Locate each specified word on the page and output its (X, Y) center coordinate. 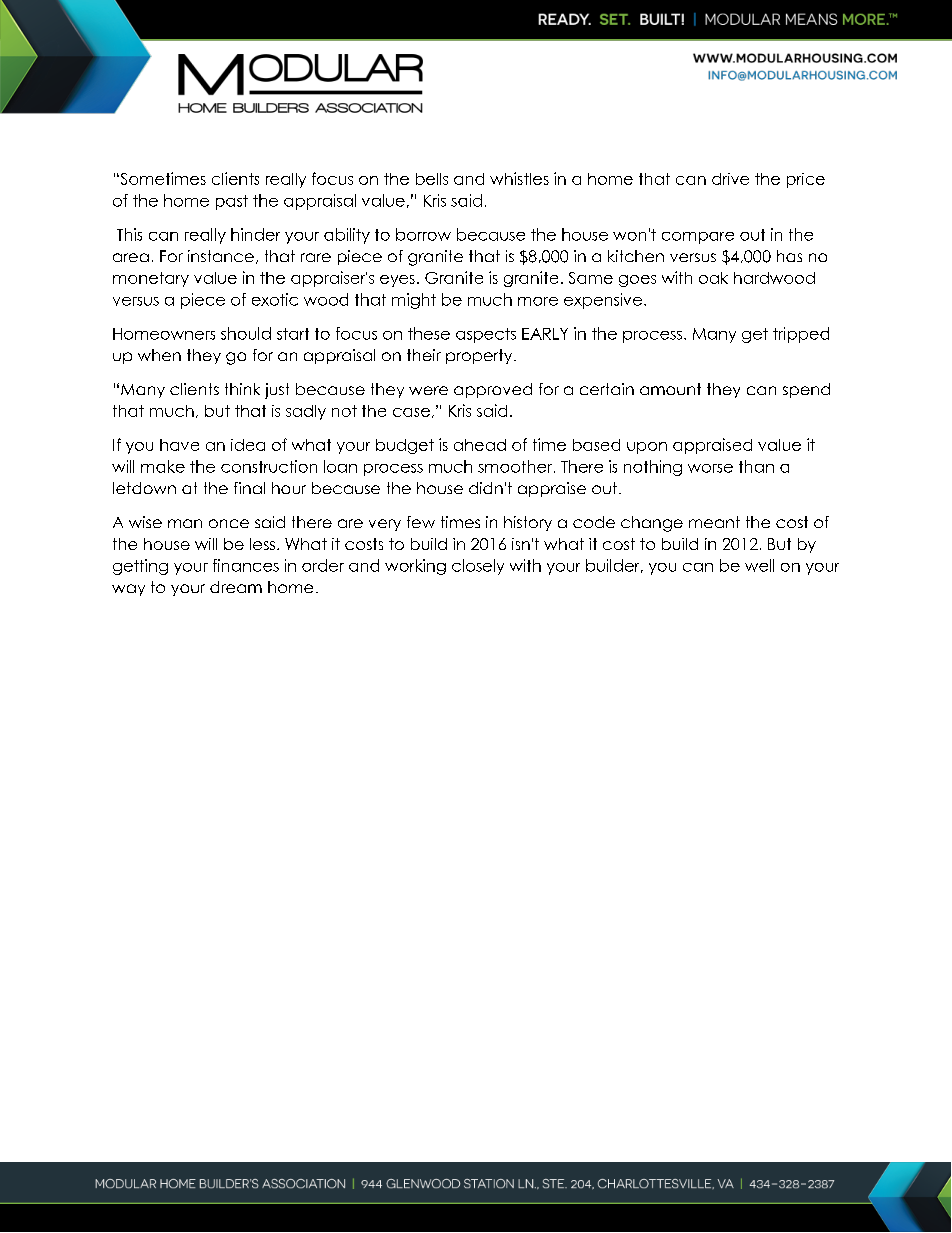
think (242, 389)
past (232, 202)
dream (236, 587)
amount (670, 389)
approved (493, 390)
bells (432, 179)
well (759, 565)
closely (478, 567)
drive (730, 179)
